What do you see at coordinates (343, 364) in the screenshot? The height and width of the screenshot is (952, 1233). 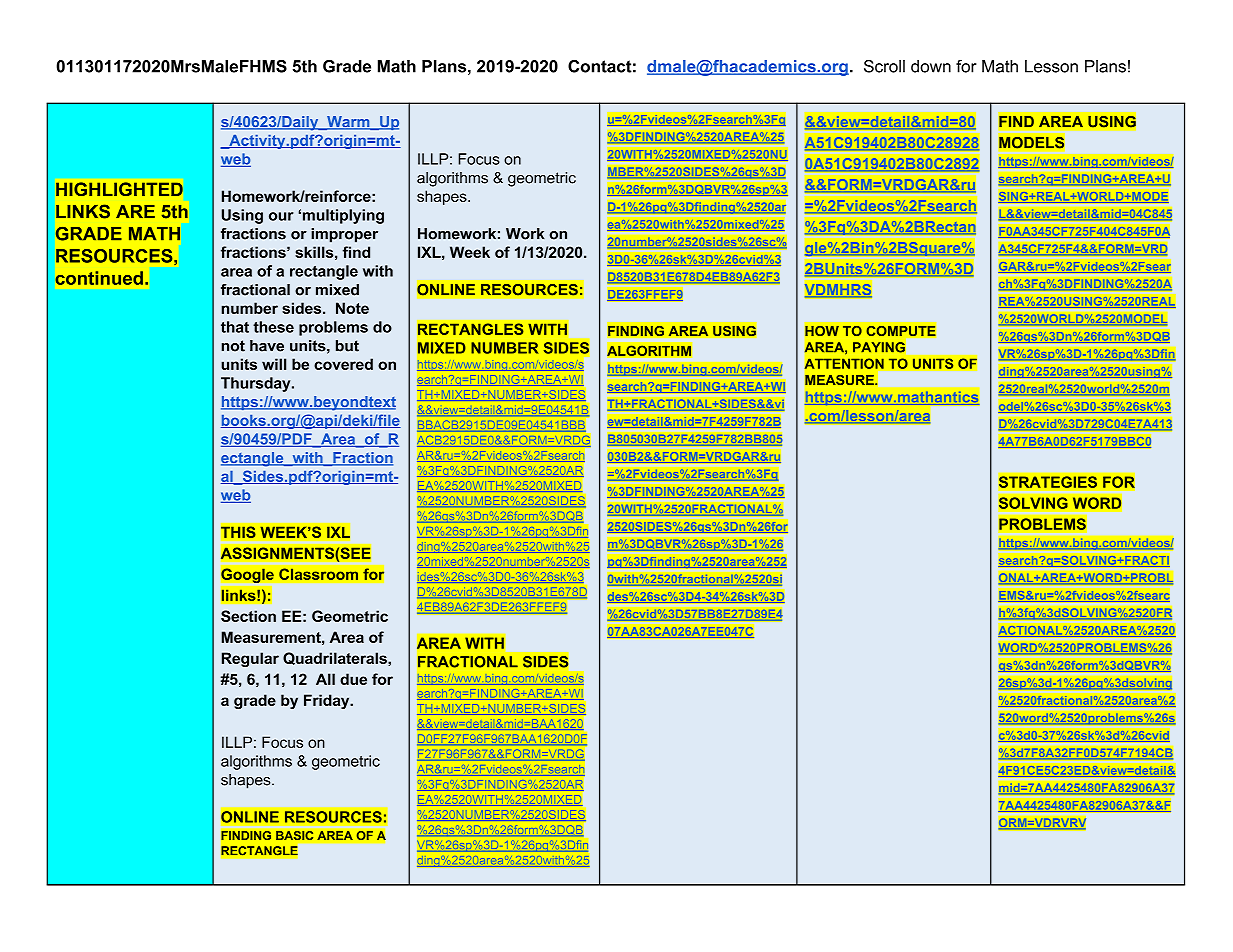 I see `covered` at bounding box center [343, 364].
